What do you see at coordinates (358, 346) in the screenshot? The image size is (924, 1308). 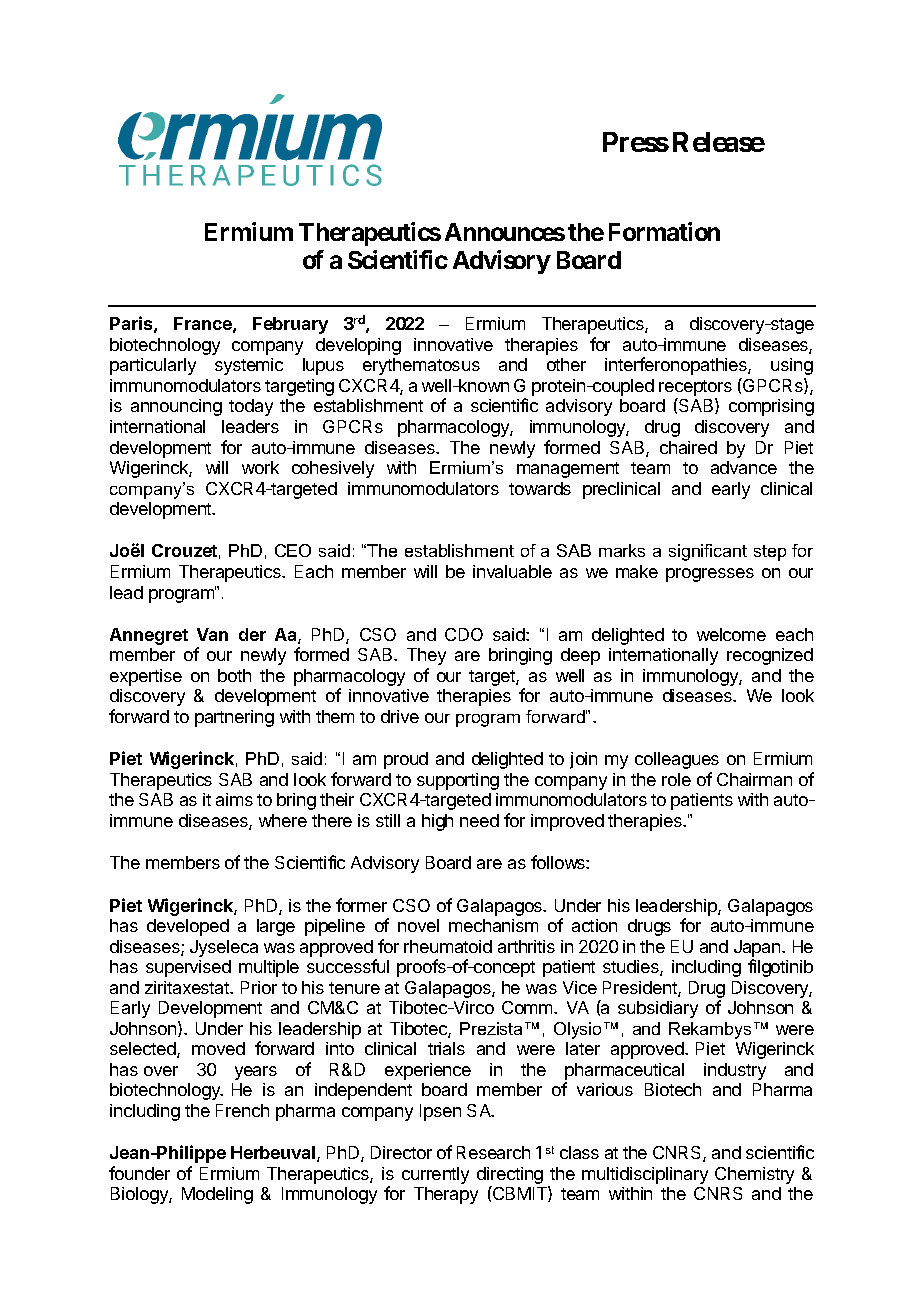 I see `developing` at bounding box center [358, 346].
